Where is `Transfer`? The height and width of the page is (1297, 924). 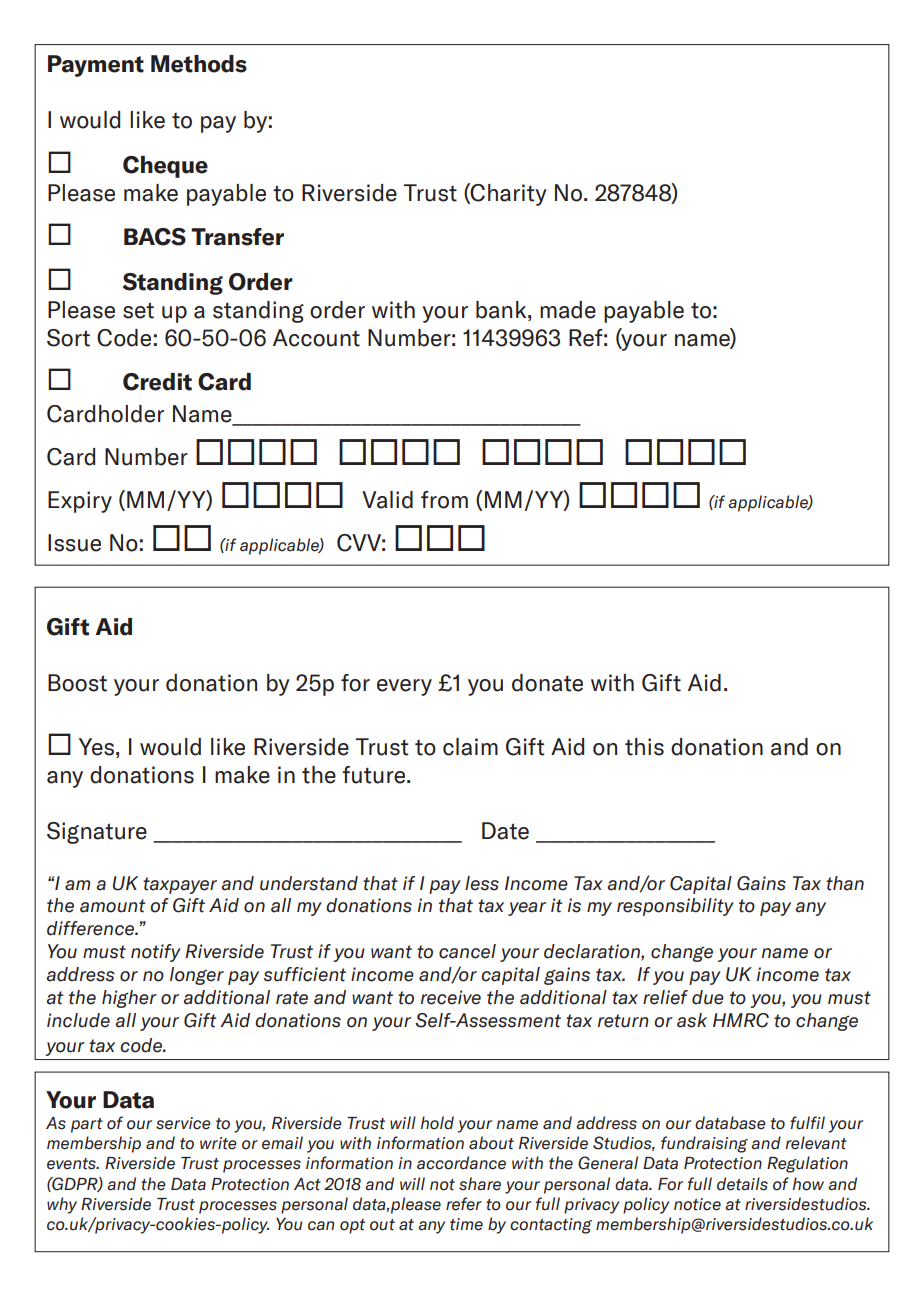 Transfer is located at coordinates (237, 237).
